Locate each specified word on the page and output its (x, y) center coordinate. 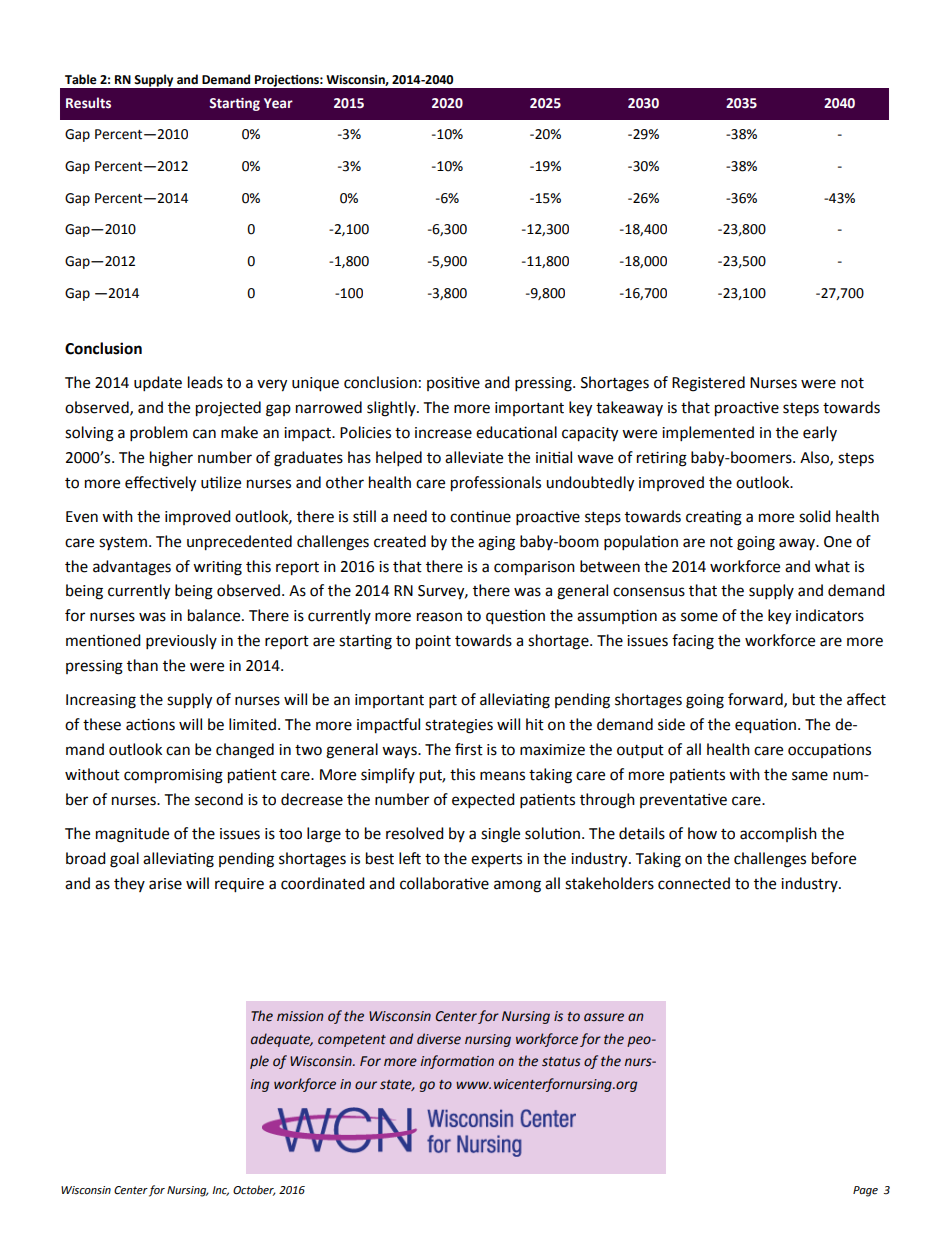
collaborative (444, 883)
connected (694, 883)
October (254, 1190)
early (820, 433)
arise (165, 884)
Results (88, 103)
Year (278, 103)
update (158, 384)
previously (181, 642)
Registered (708, 384)
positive (453, 383)
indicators (830, 615)
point (433, 642)
